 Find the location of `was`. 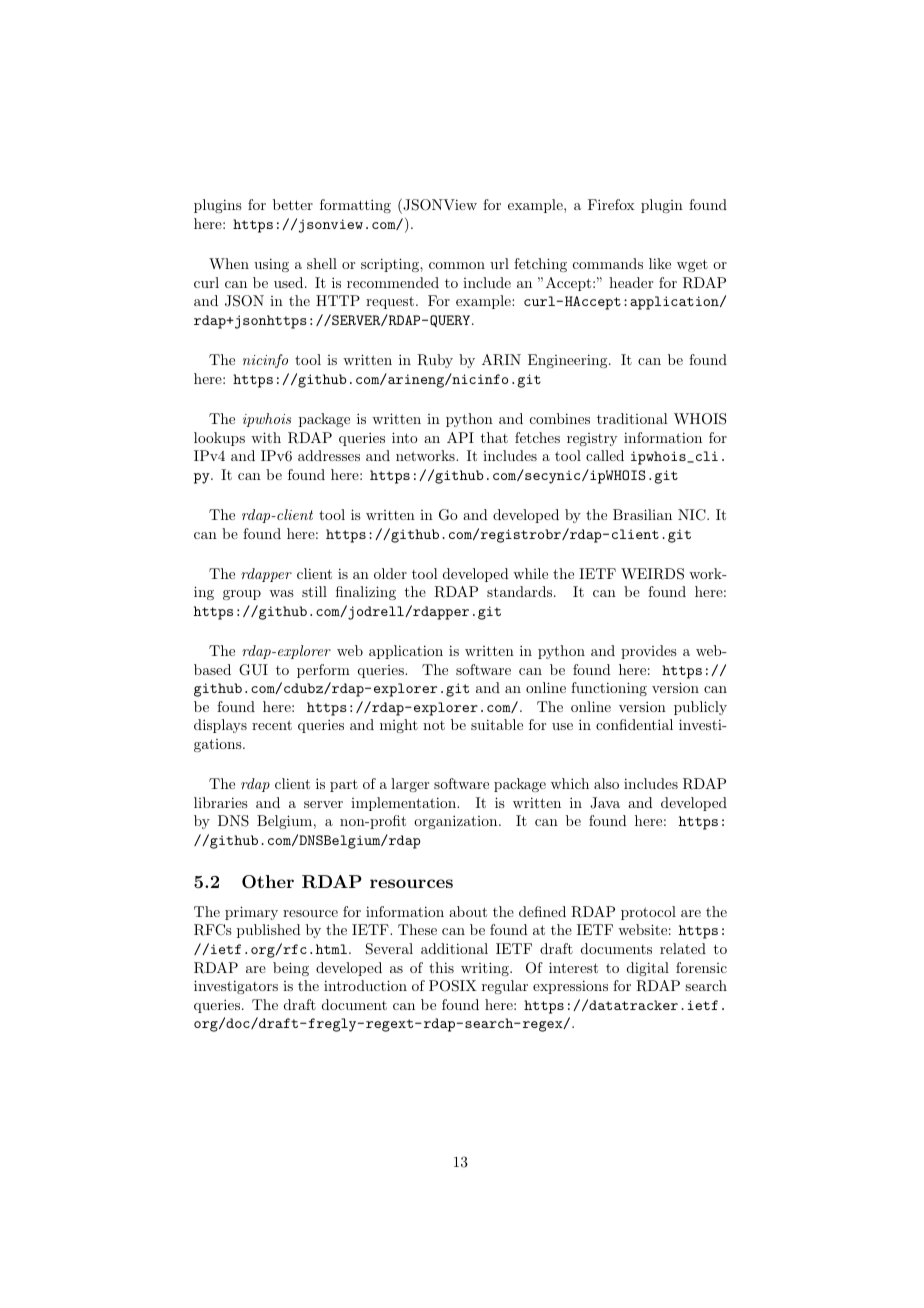

was is located at coordinates (281, 593).
